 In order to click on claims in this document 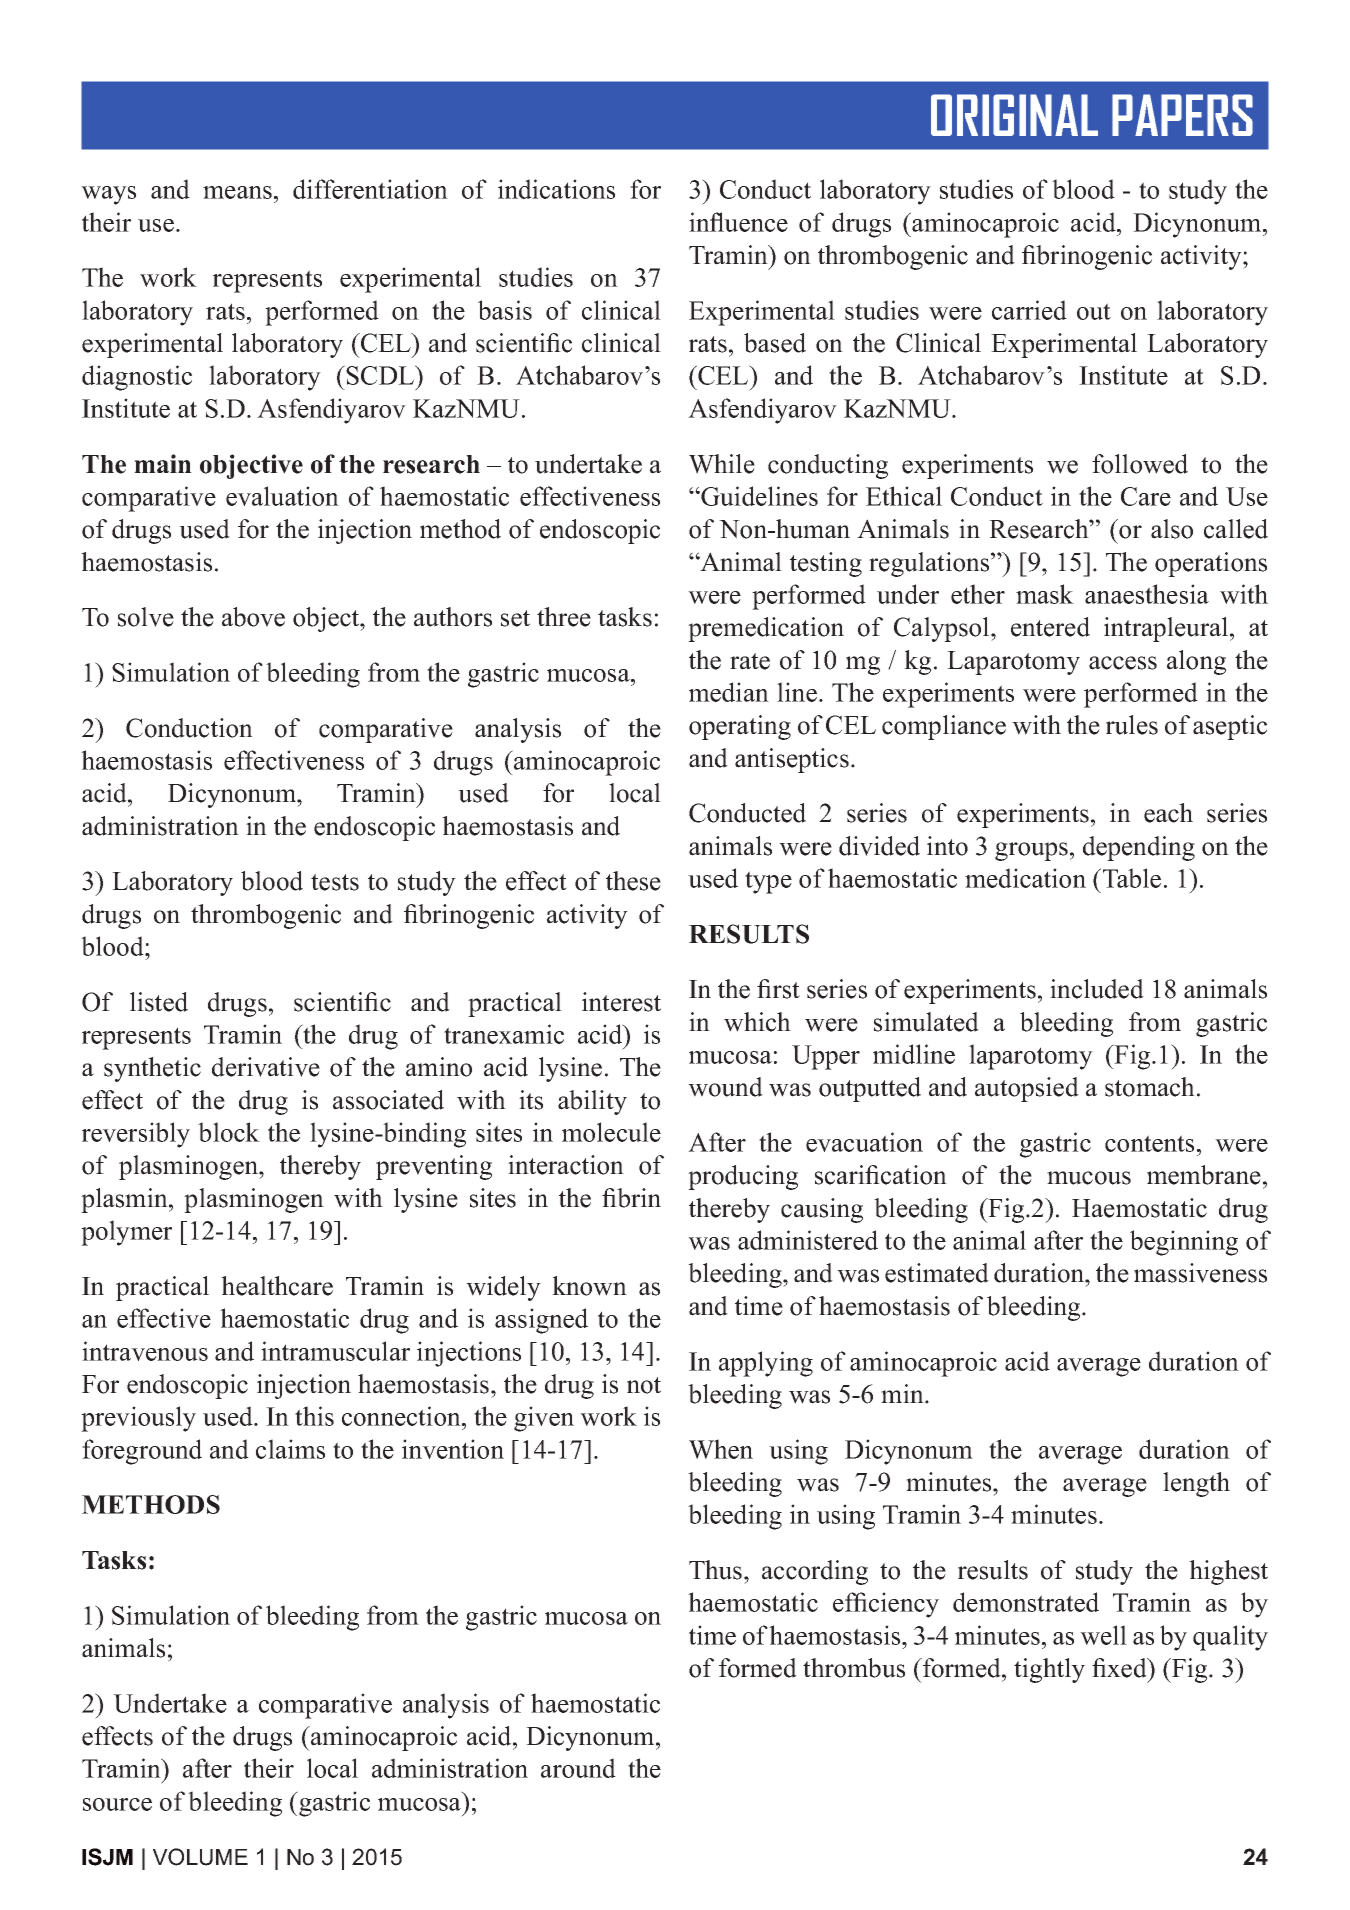, I will do `click(290, 1449)`.
